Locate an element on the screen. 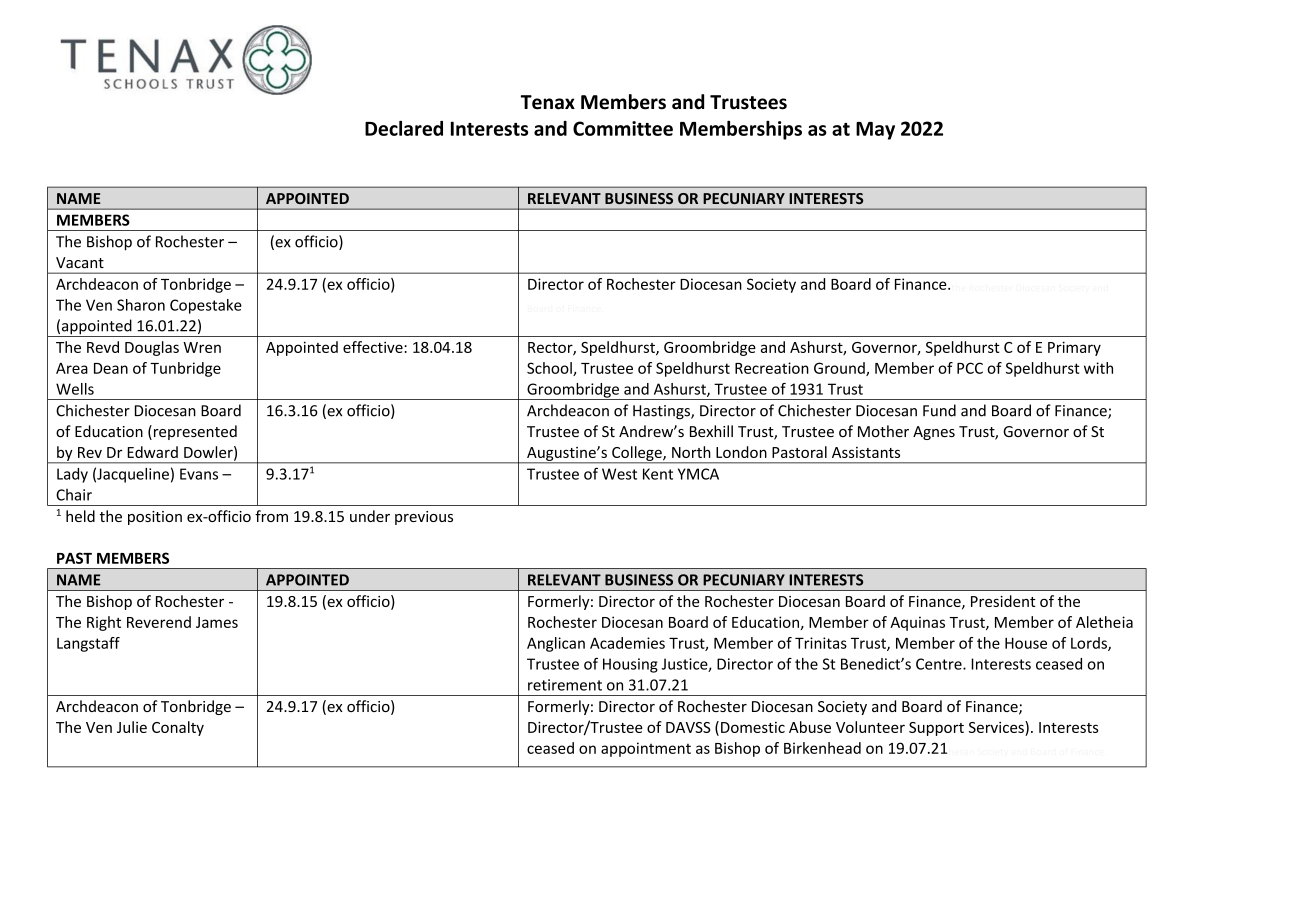 The width and height of the screenshot is (1308, 924). Services is located at coordinates (997, 727).
